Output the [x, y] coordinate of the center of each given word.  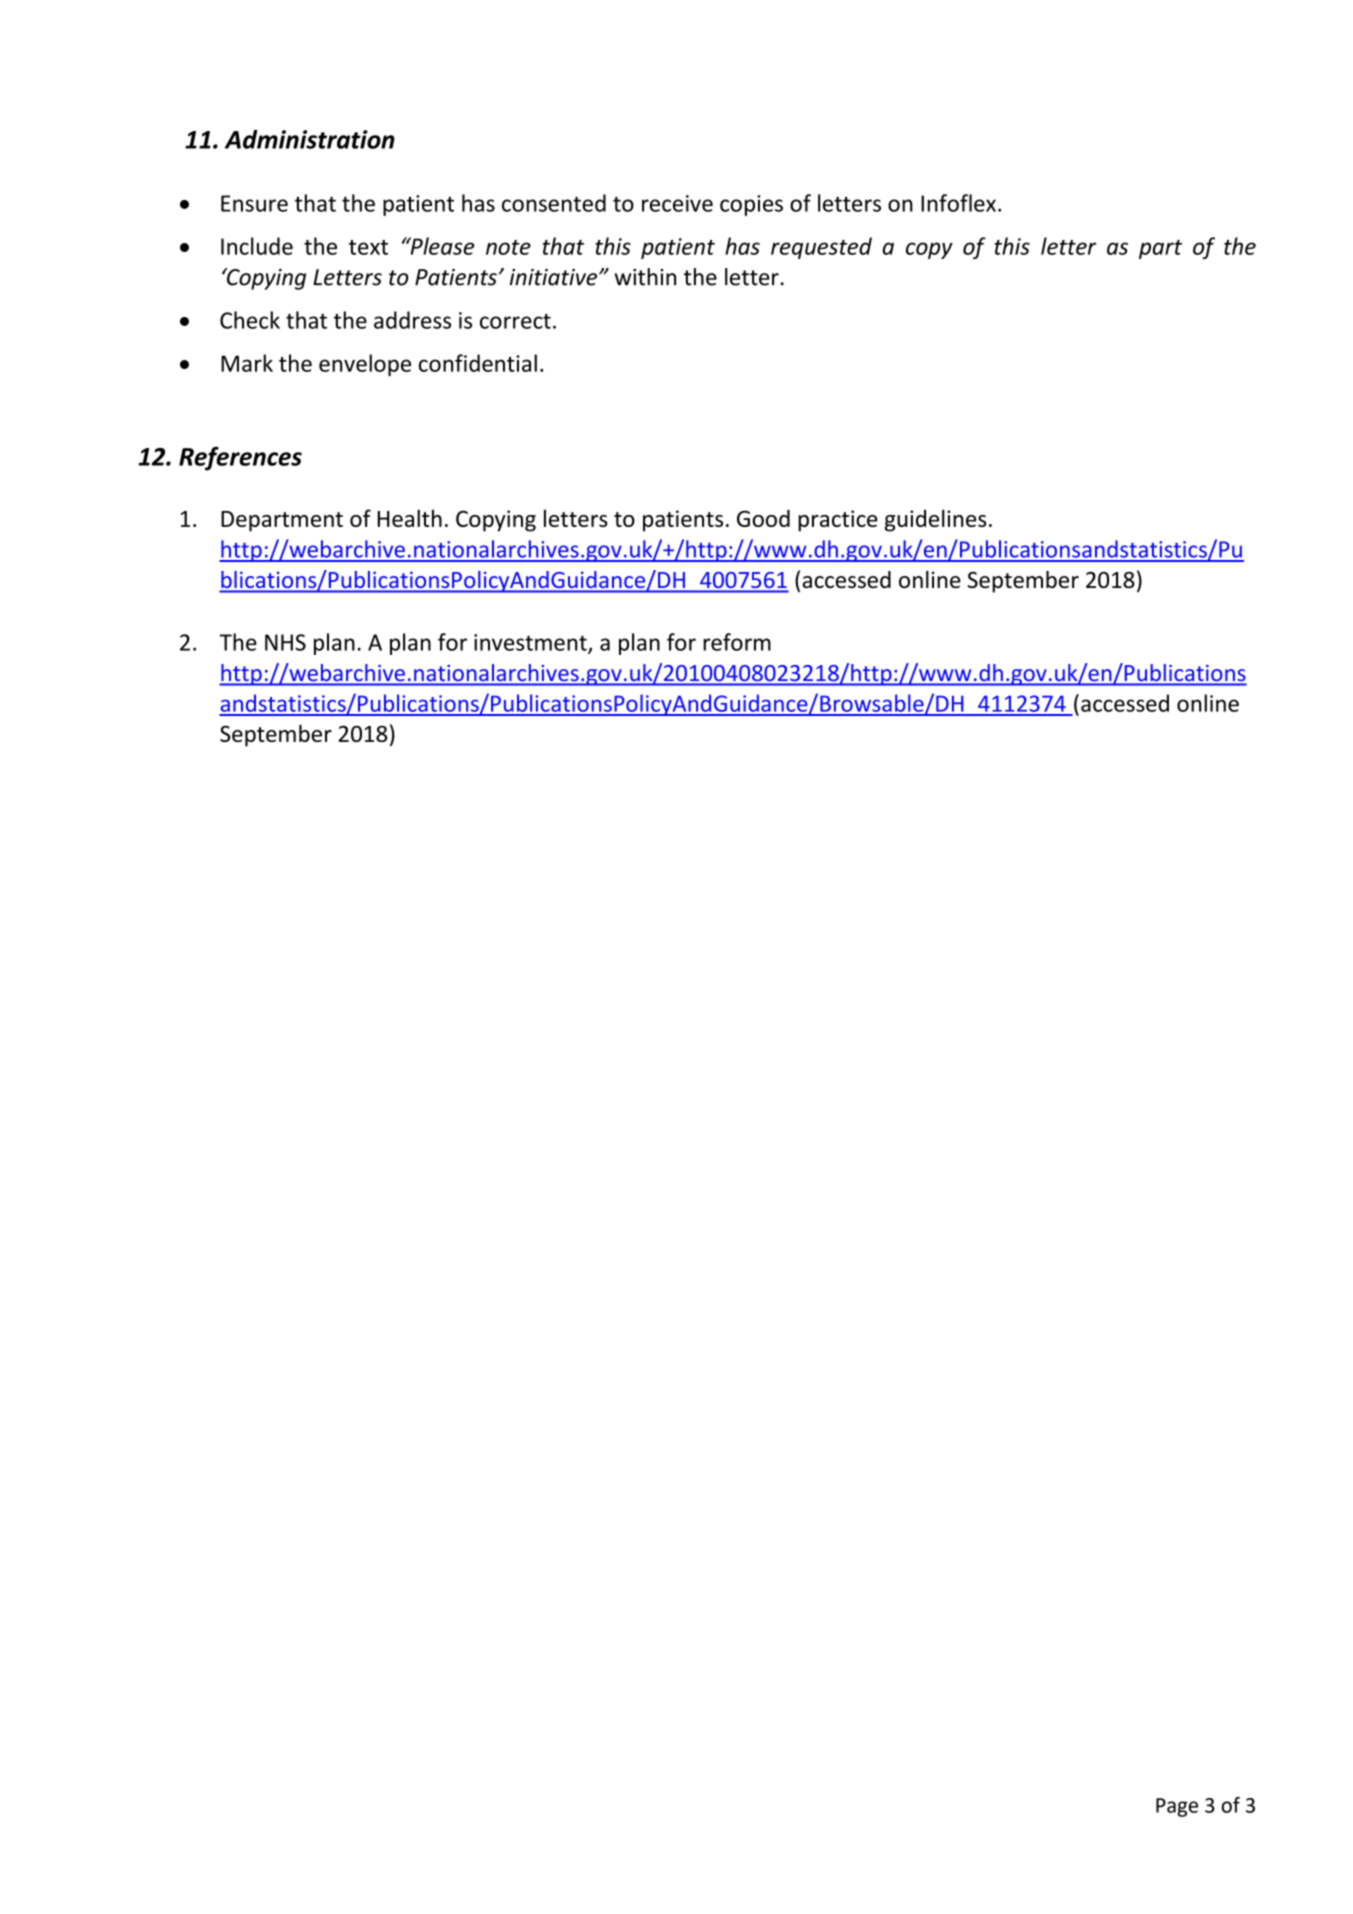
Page [1177, 1807]
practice [838, 521]
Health [410, 518]
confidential [478, 363]
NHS [285, 642]
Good [763, 518]
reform [737, 642]
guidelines [935, 520]
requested [821, 248]
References [240, 459]
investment [531, 643]
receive [677, 203]
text [368, 247]
